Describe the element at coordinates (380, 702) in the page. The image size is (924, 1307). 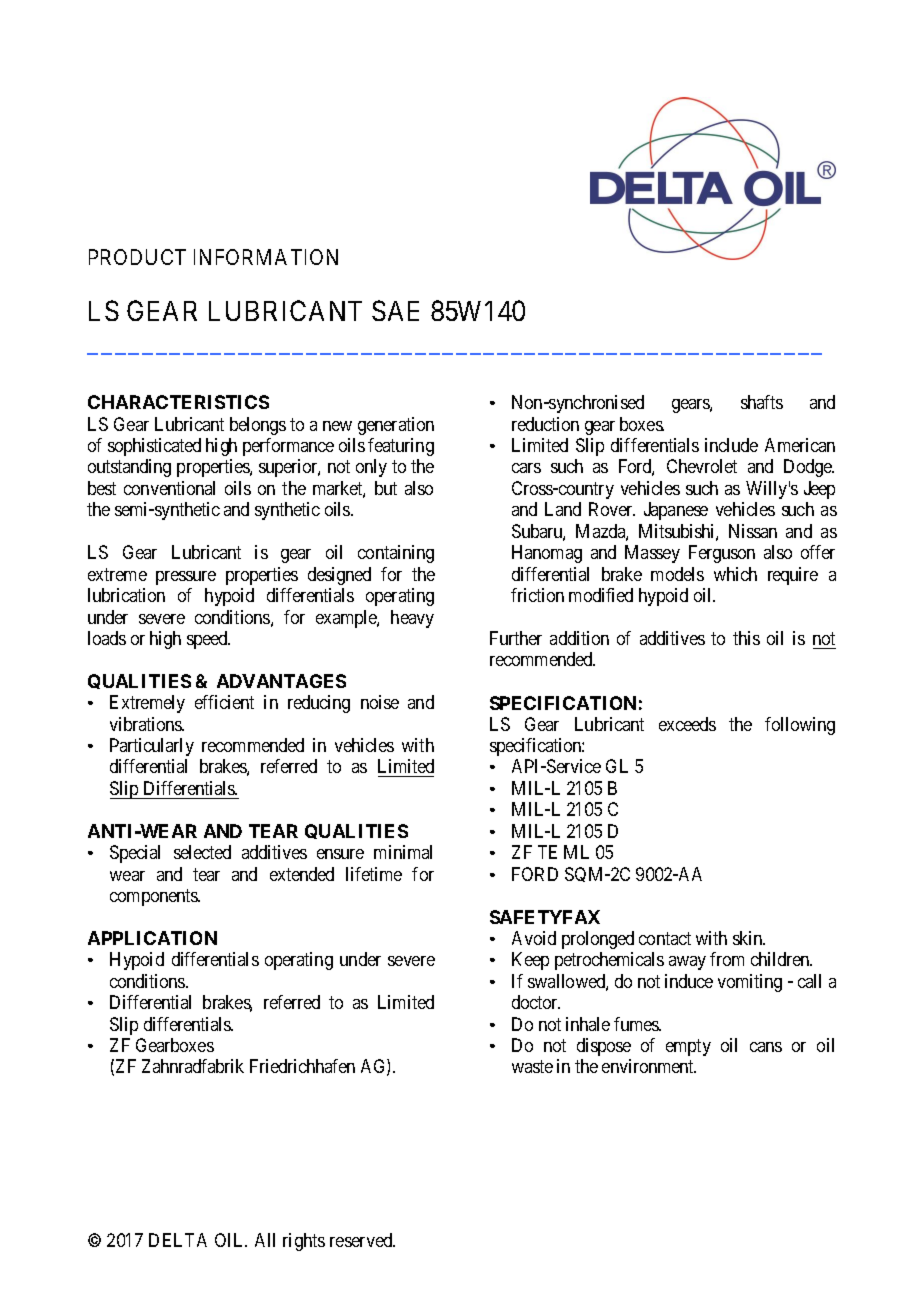
I see `noise` at that location.
